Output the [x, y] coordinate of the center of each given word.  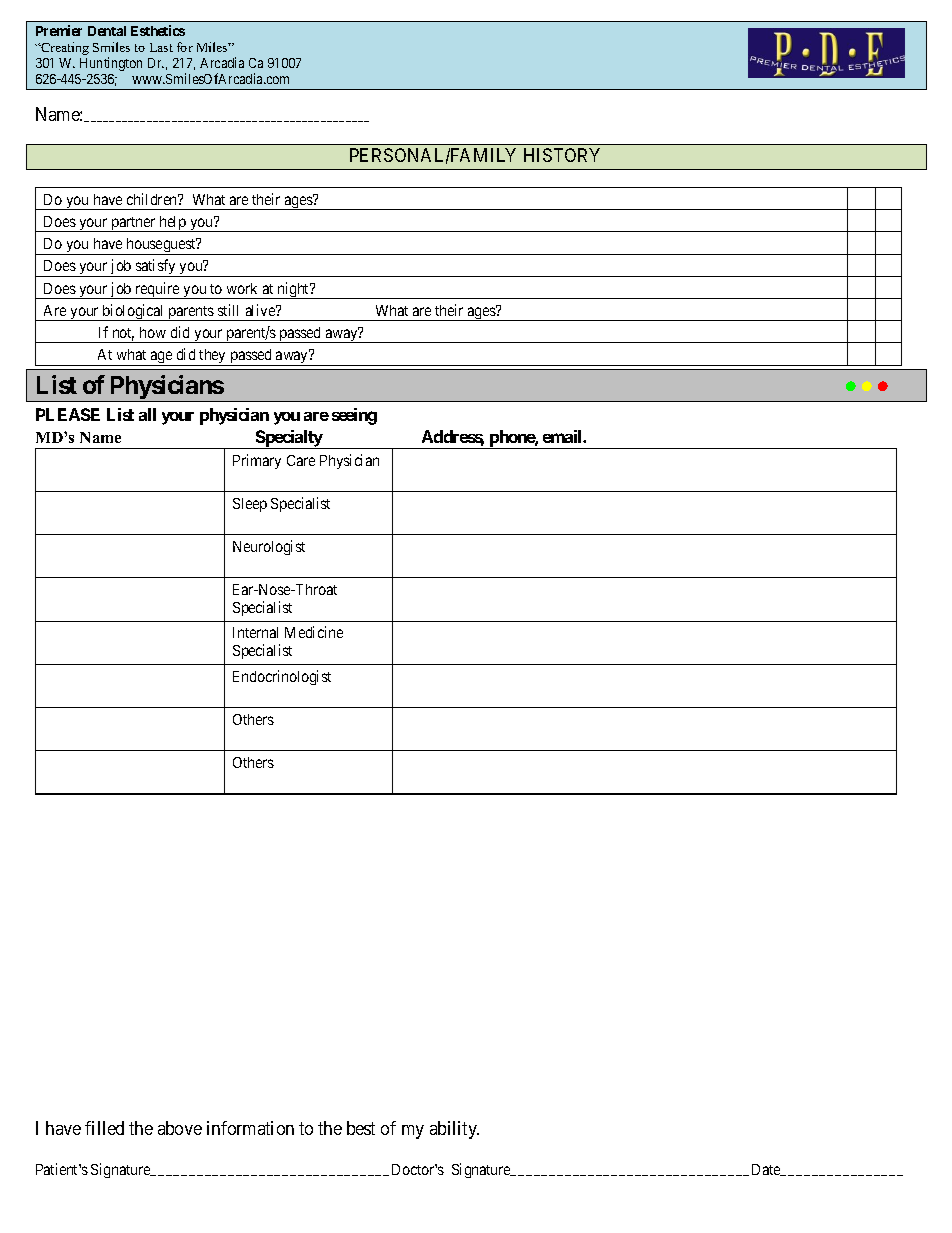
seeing [354, 416]
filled [104, 1128]
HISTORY [562, 155]
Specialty [289, 439]
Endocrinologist [282, 677]
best [361, 1128]
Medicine [314, 632]
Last [161, 47]
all [147, 414]
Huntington [111, 64]
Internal [255, 632]
